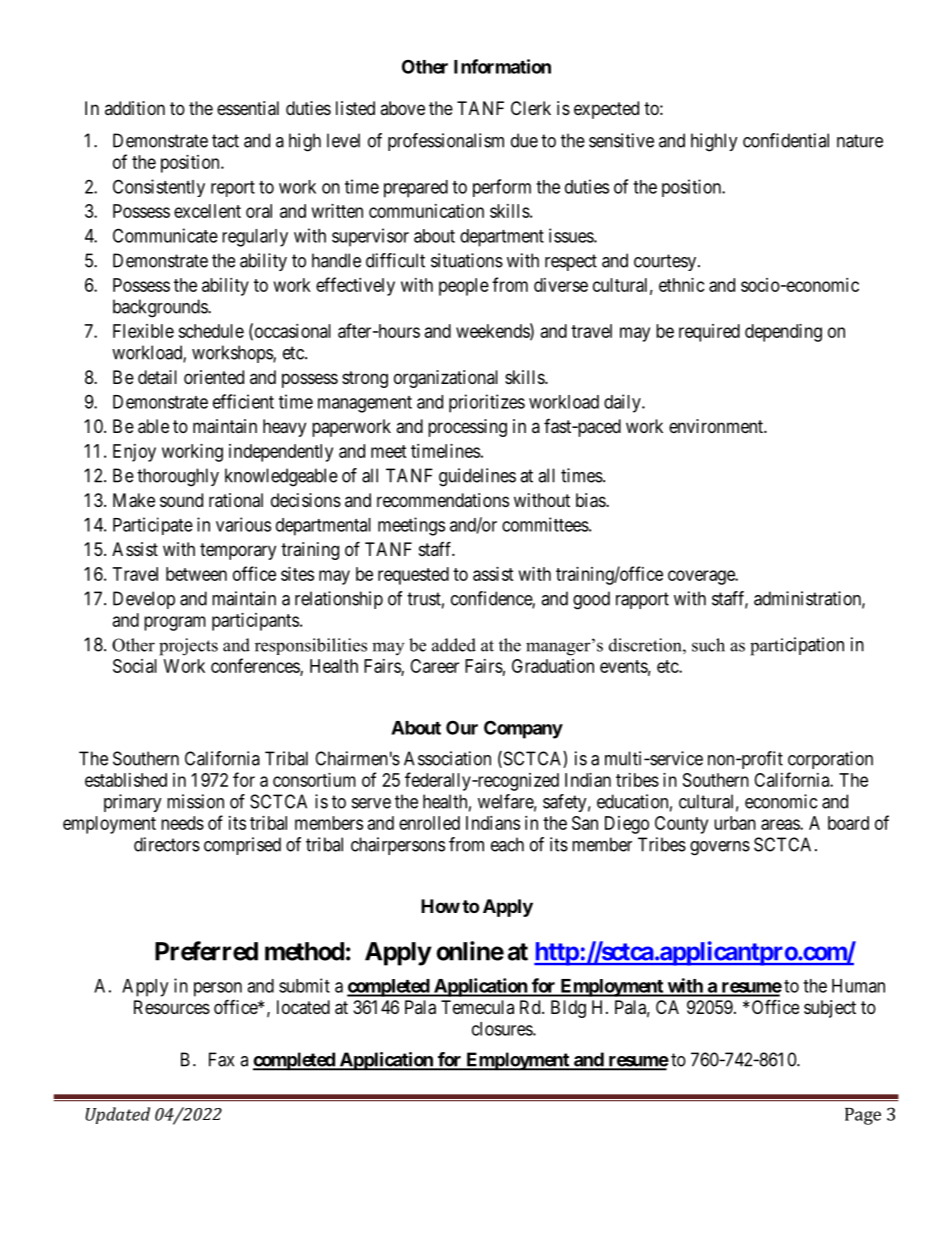 Image resolution: width=952 pixels, height=1233 pixels. What do you see at coordinates (446, 379) in the page?
I see `organizational` at bounding box center [446, 379].
